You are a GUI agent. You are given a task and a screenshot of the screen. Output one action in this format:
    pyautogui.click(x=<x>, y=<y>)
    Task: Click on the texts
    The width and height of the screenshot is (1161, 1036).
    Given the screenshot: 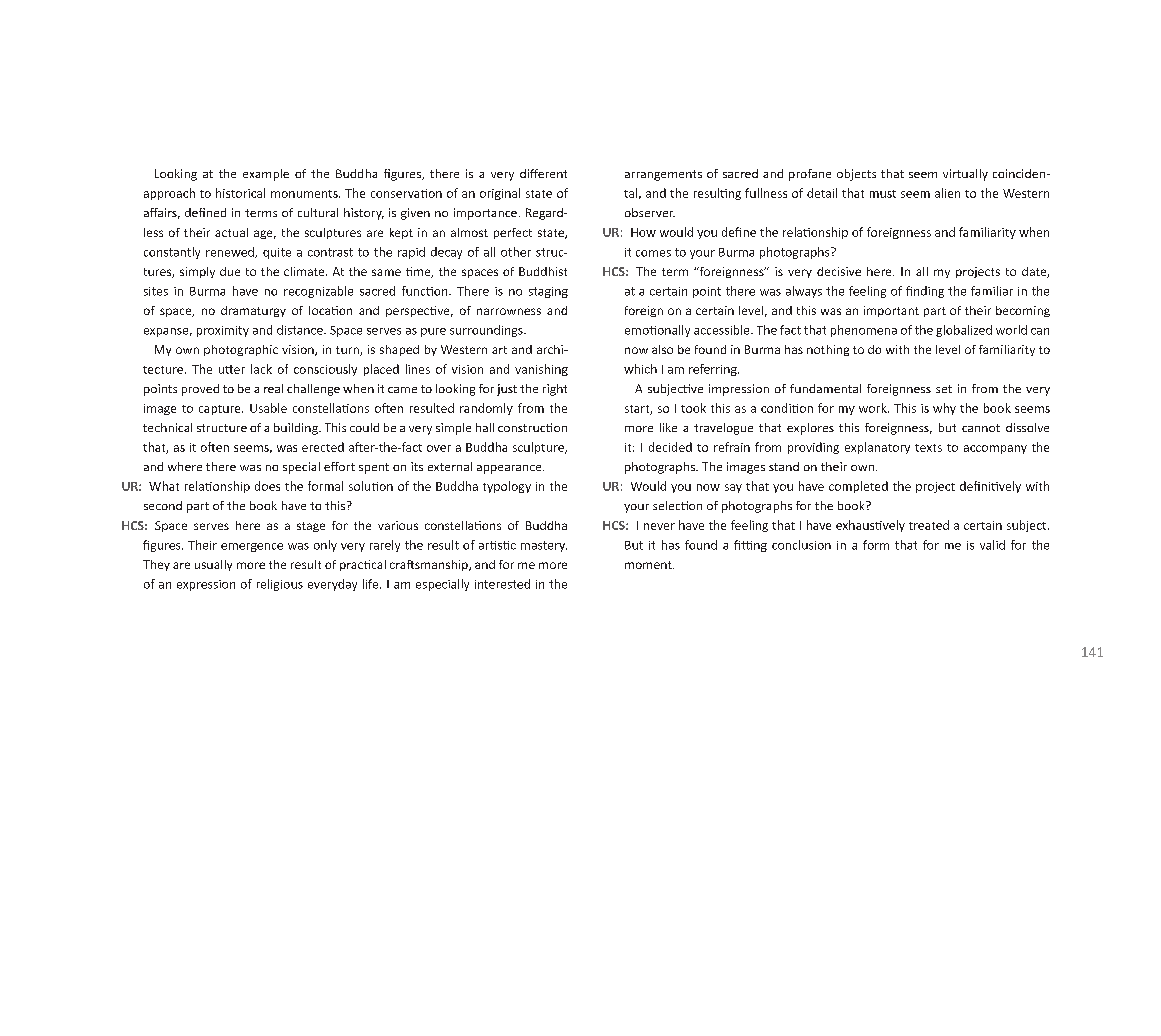 What is the action you would take?
    pyautogui.click(x=928, y=448)
